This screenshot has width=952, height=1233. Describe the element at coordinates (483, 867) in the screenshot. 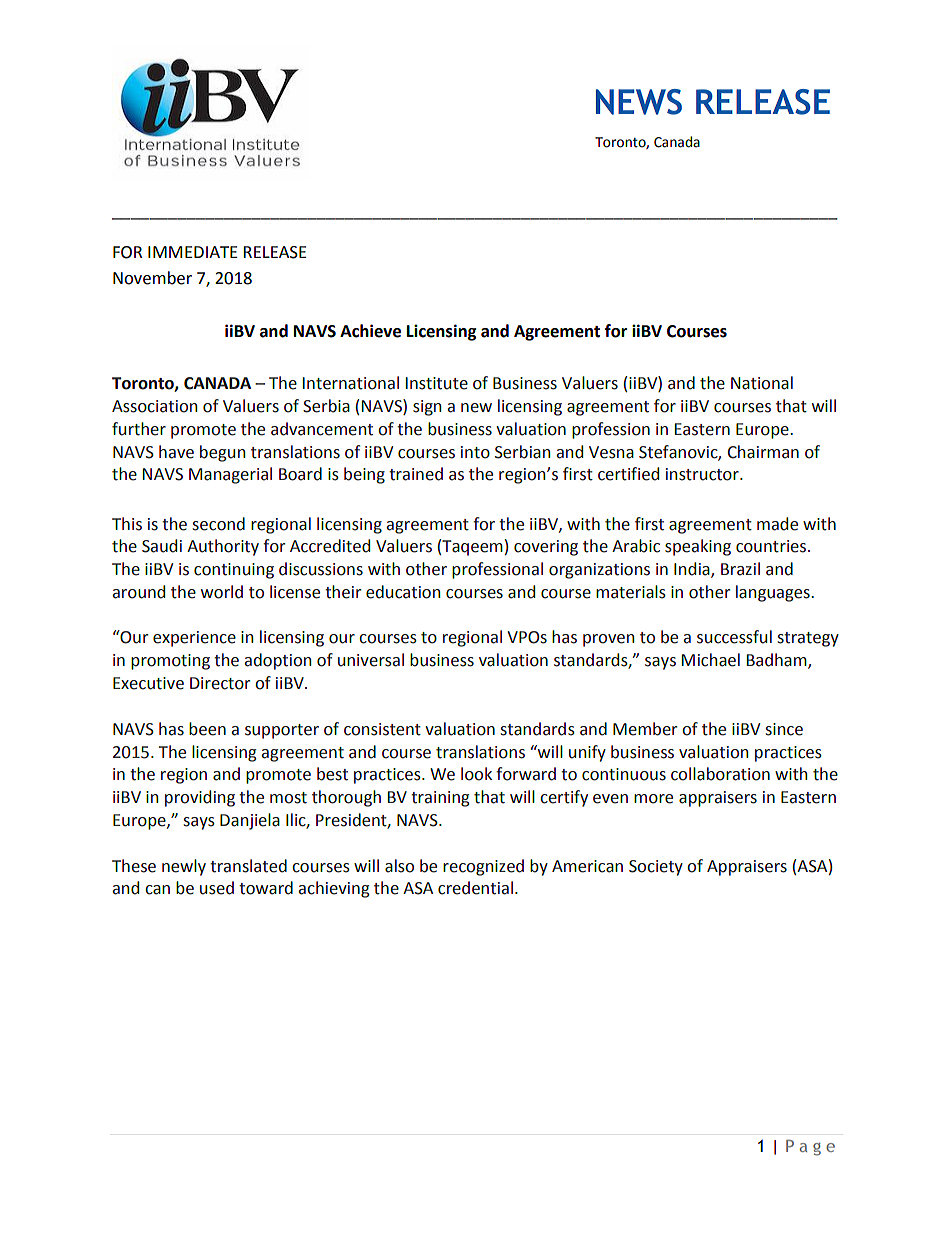

I see `recognized` at that location.
